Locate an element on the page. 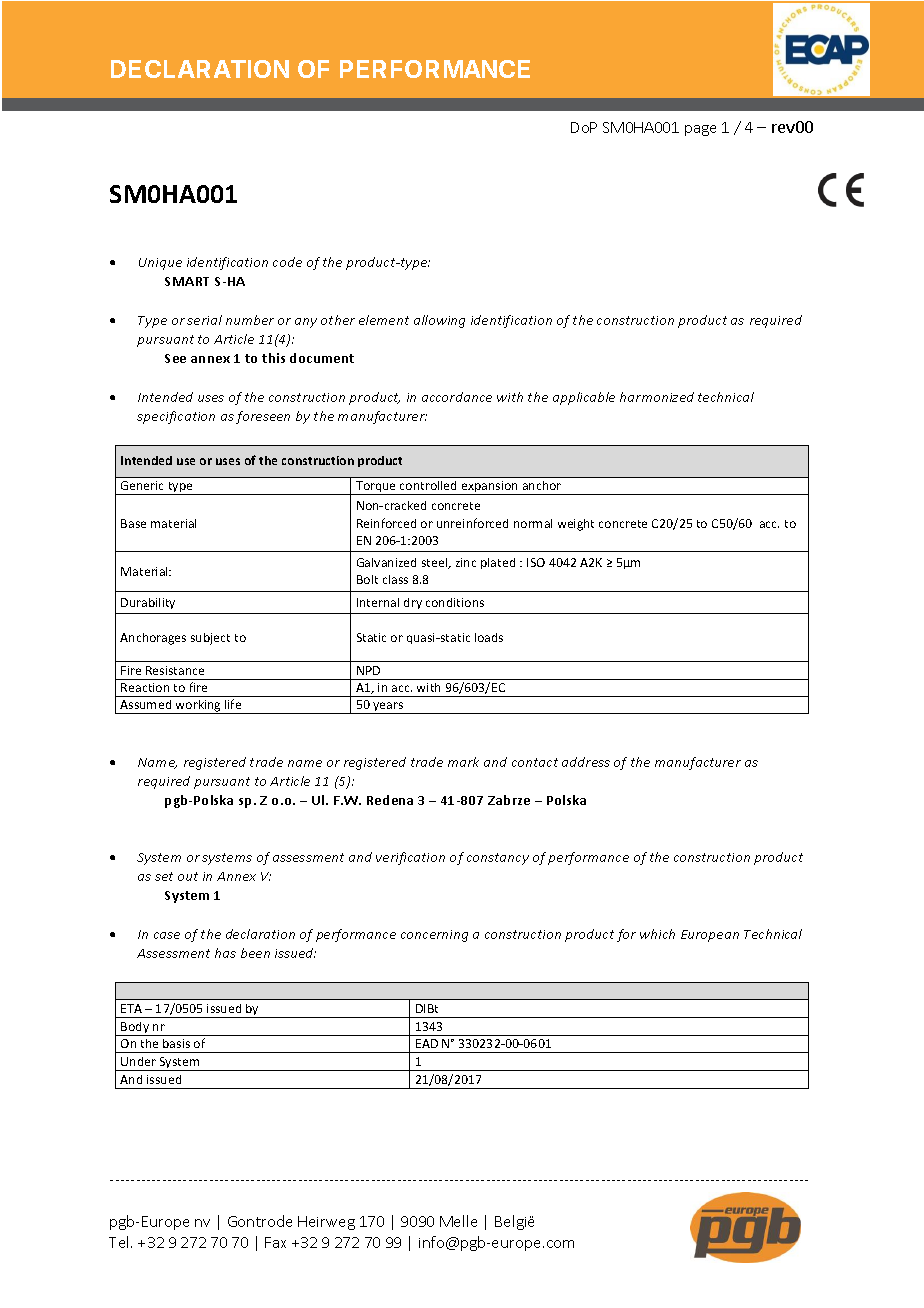 This page has height=1308, width=924. Tel is located at coordinates (120, 1242).
